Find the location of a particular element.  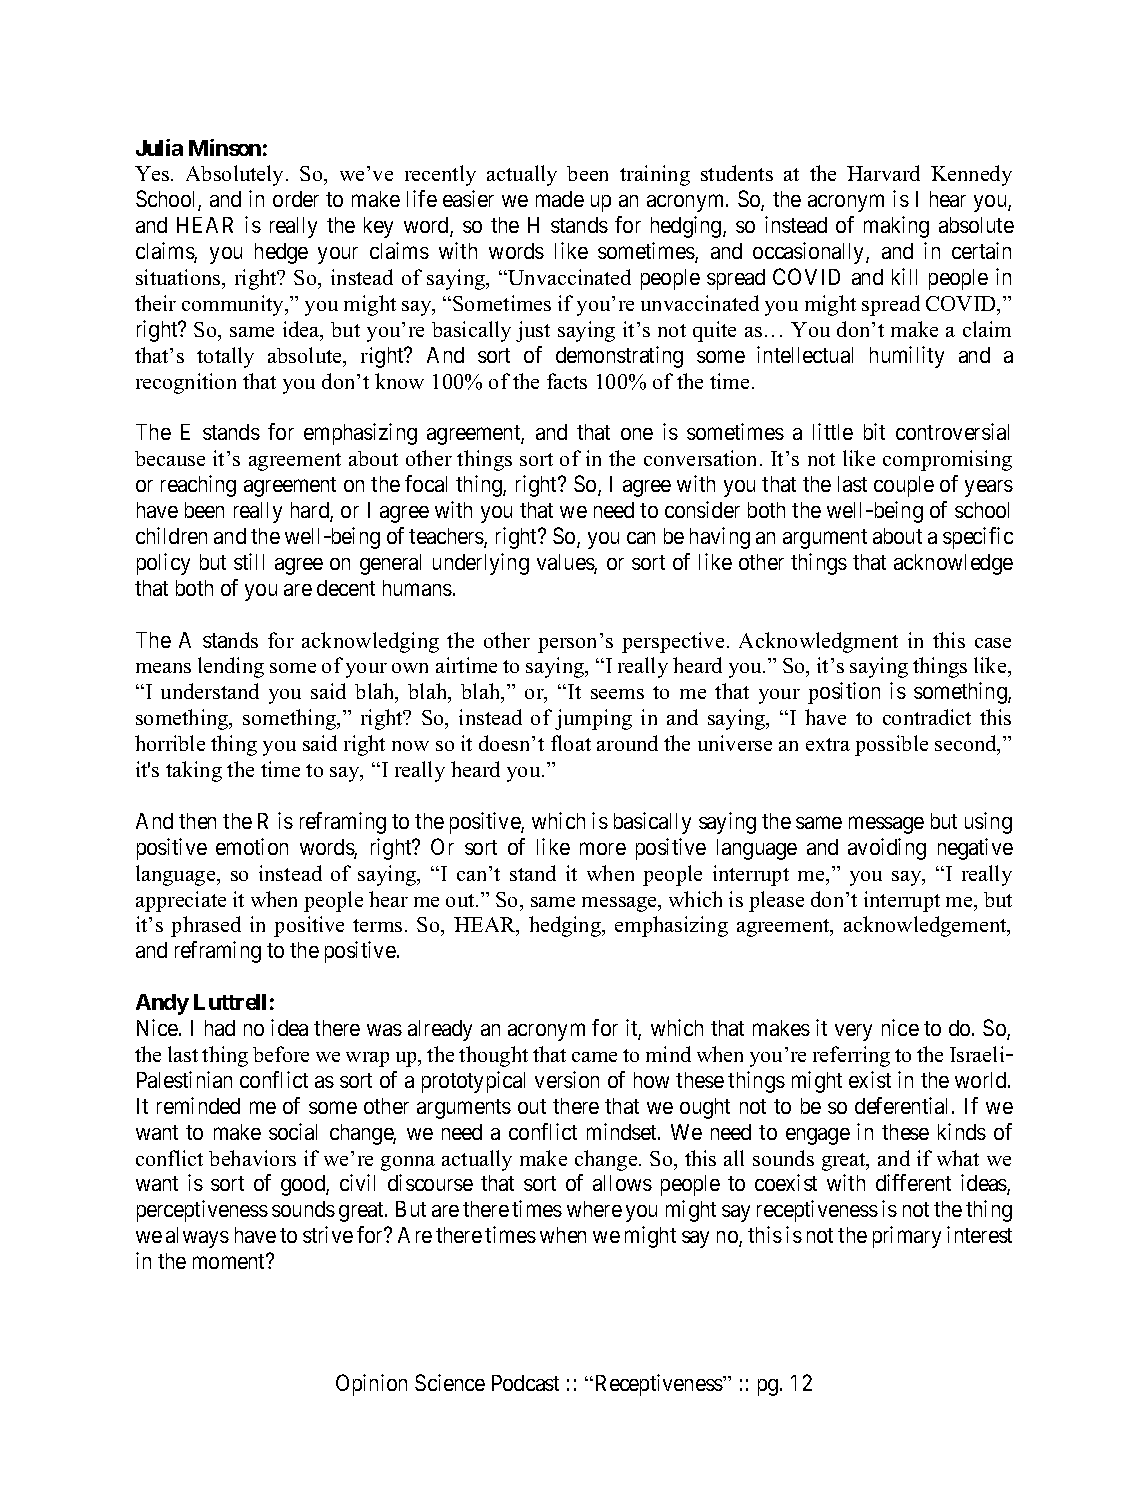

Harvard is located at coordinates (883, 173).
